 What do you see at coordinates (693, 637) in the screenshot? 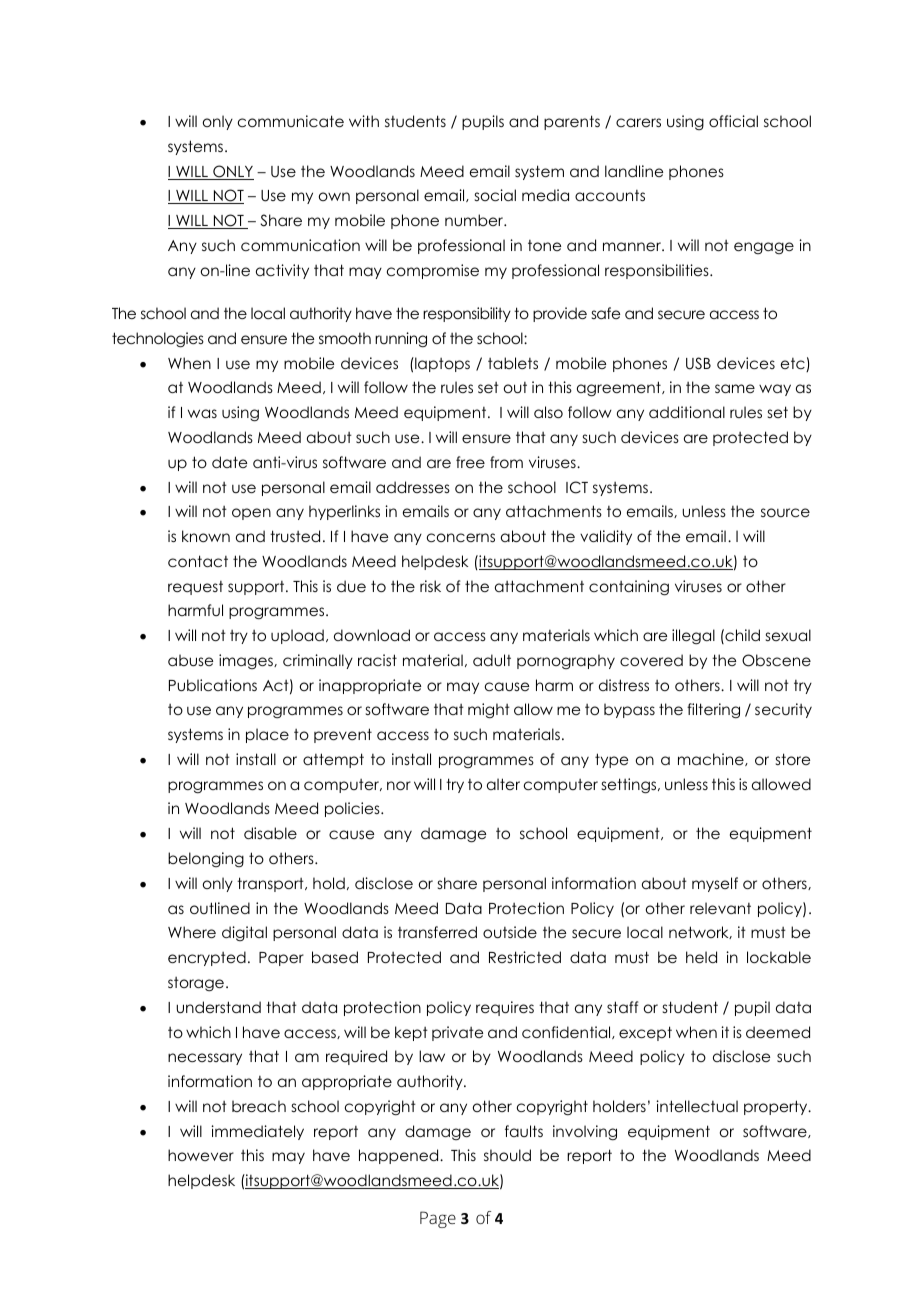
I see `illegal` at bounding box center [693, 637].
